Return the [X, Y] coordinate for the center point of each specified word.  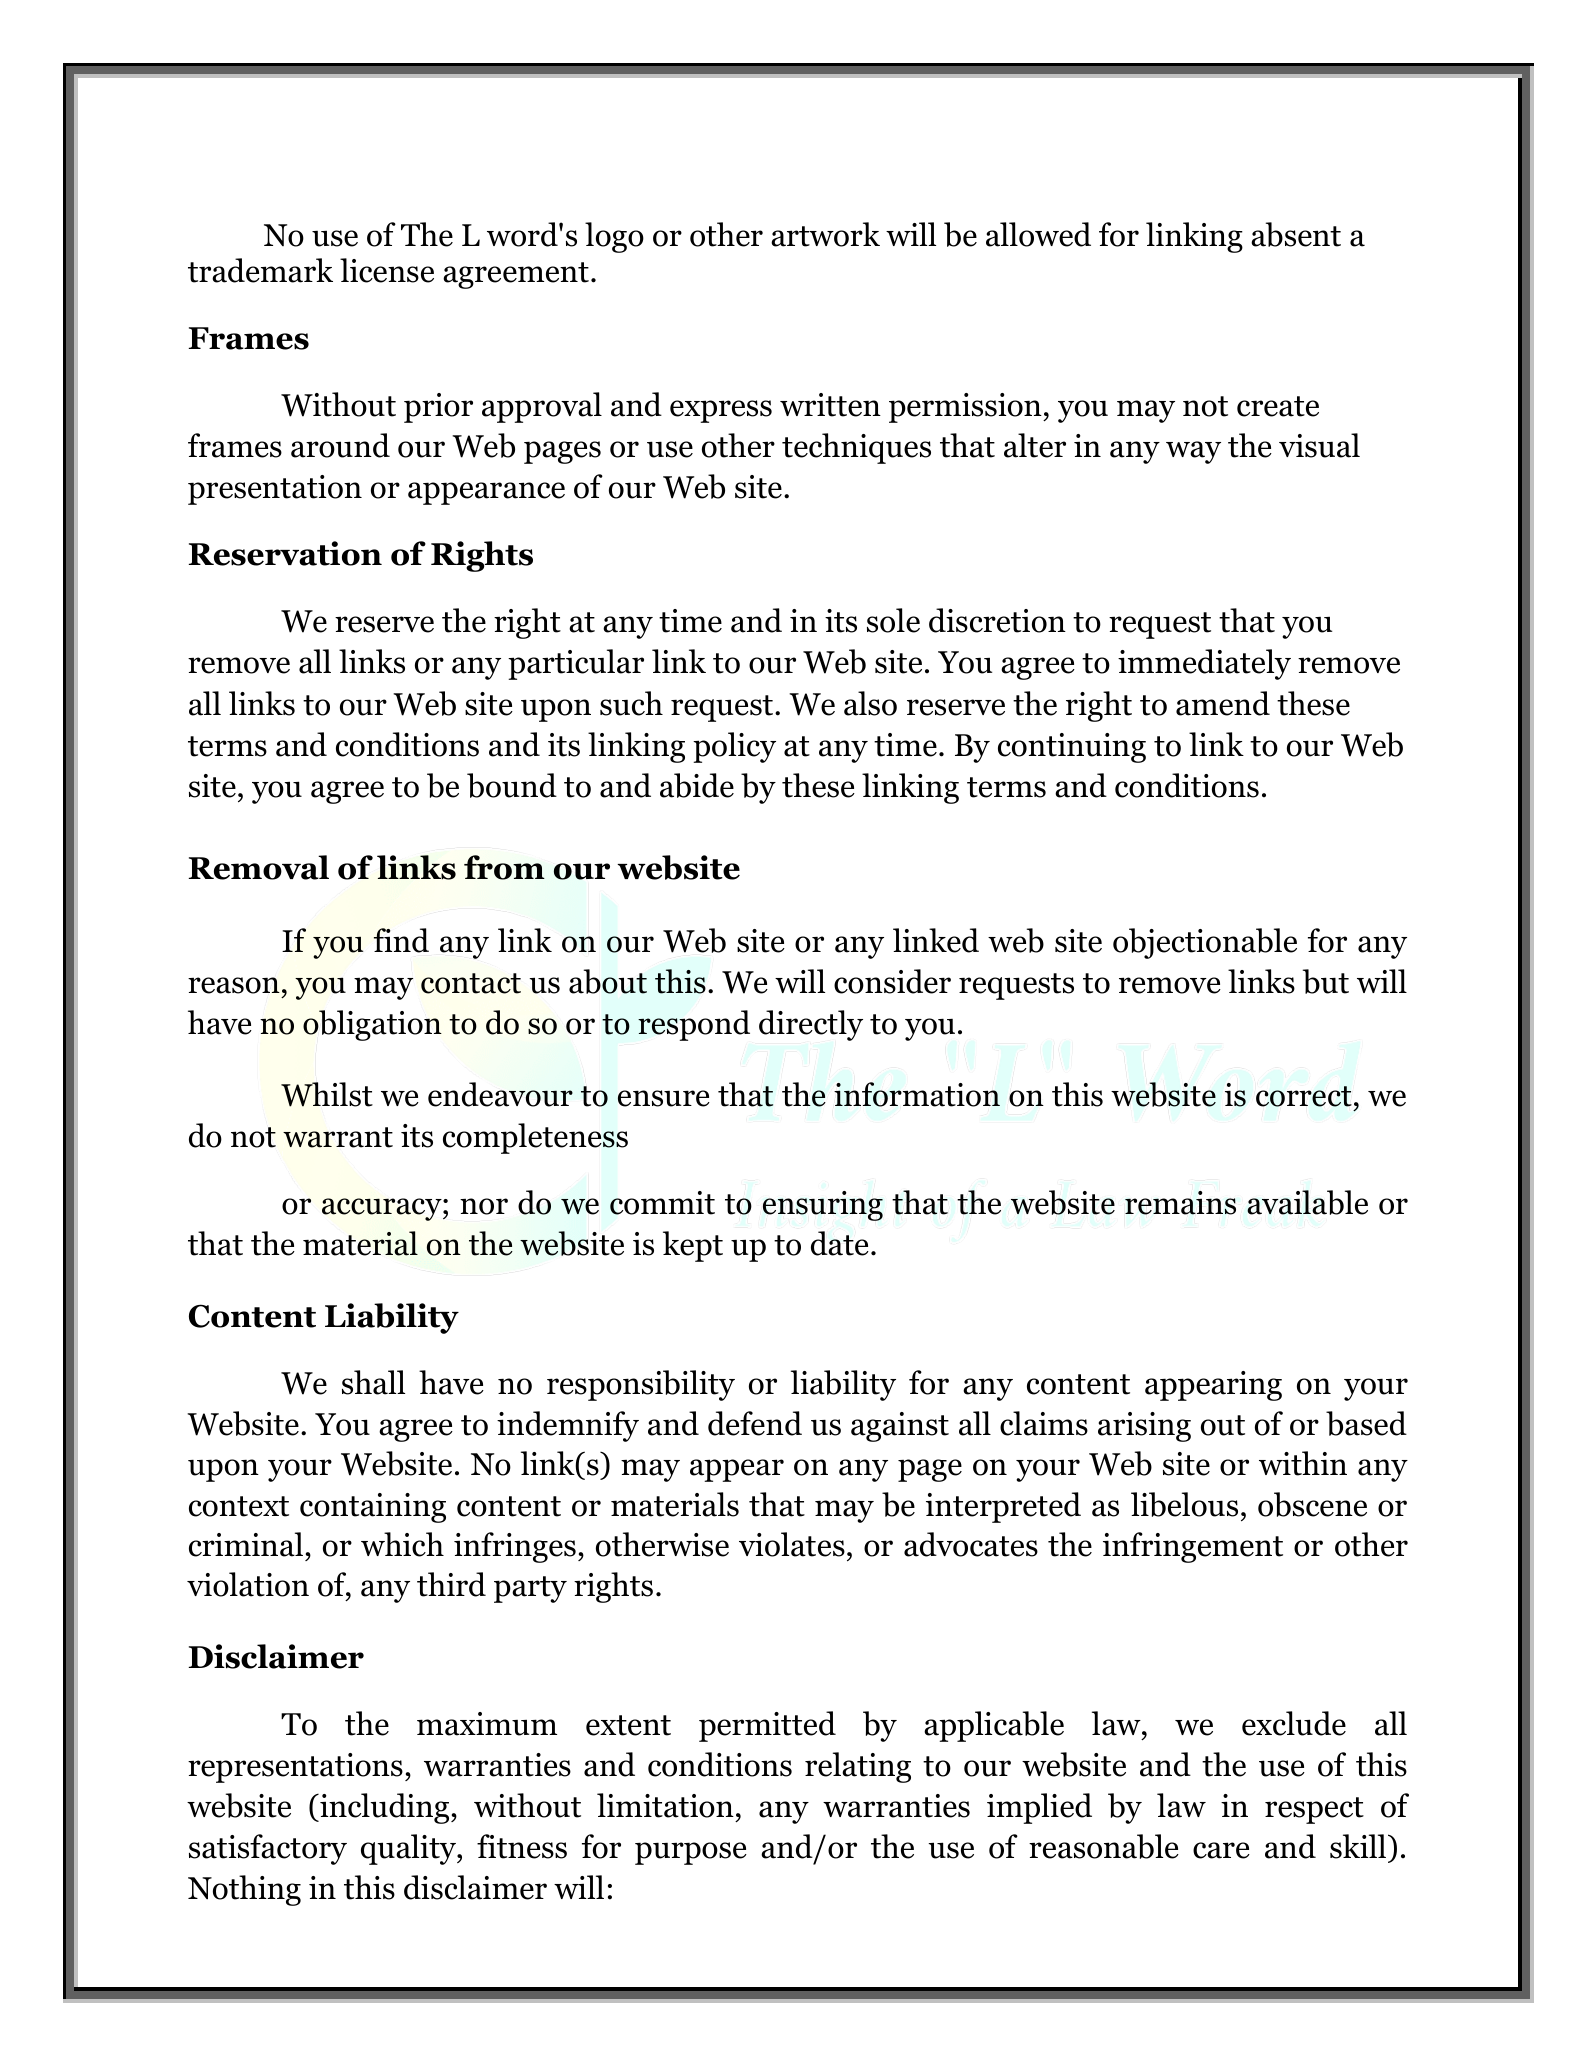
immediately [1204, 664]
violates [792, 1544]
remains [1180, 1203]
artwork [825, 234]
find [401, 940]
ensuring [823, 1206]
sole [893, 620]
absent [1296, 234]
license [387, 270]
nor [484, 1206]
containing [373, 1508]
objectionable [1205, 943]
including [385, 1808]
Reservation [285, 553]
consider [892, 981]
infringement [1193, 1547]
